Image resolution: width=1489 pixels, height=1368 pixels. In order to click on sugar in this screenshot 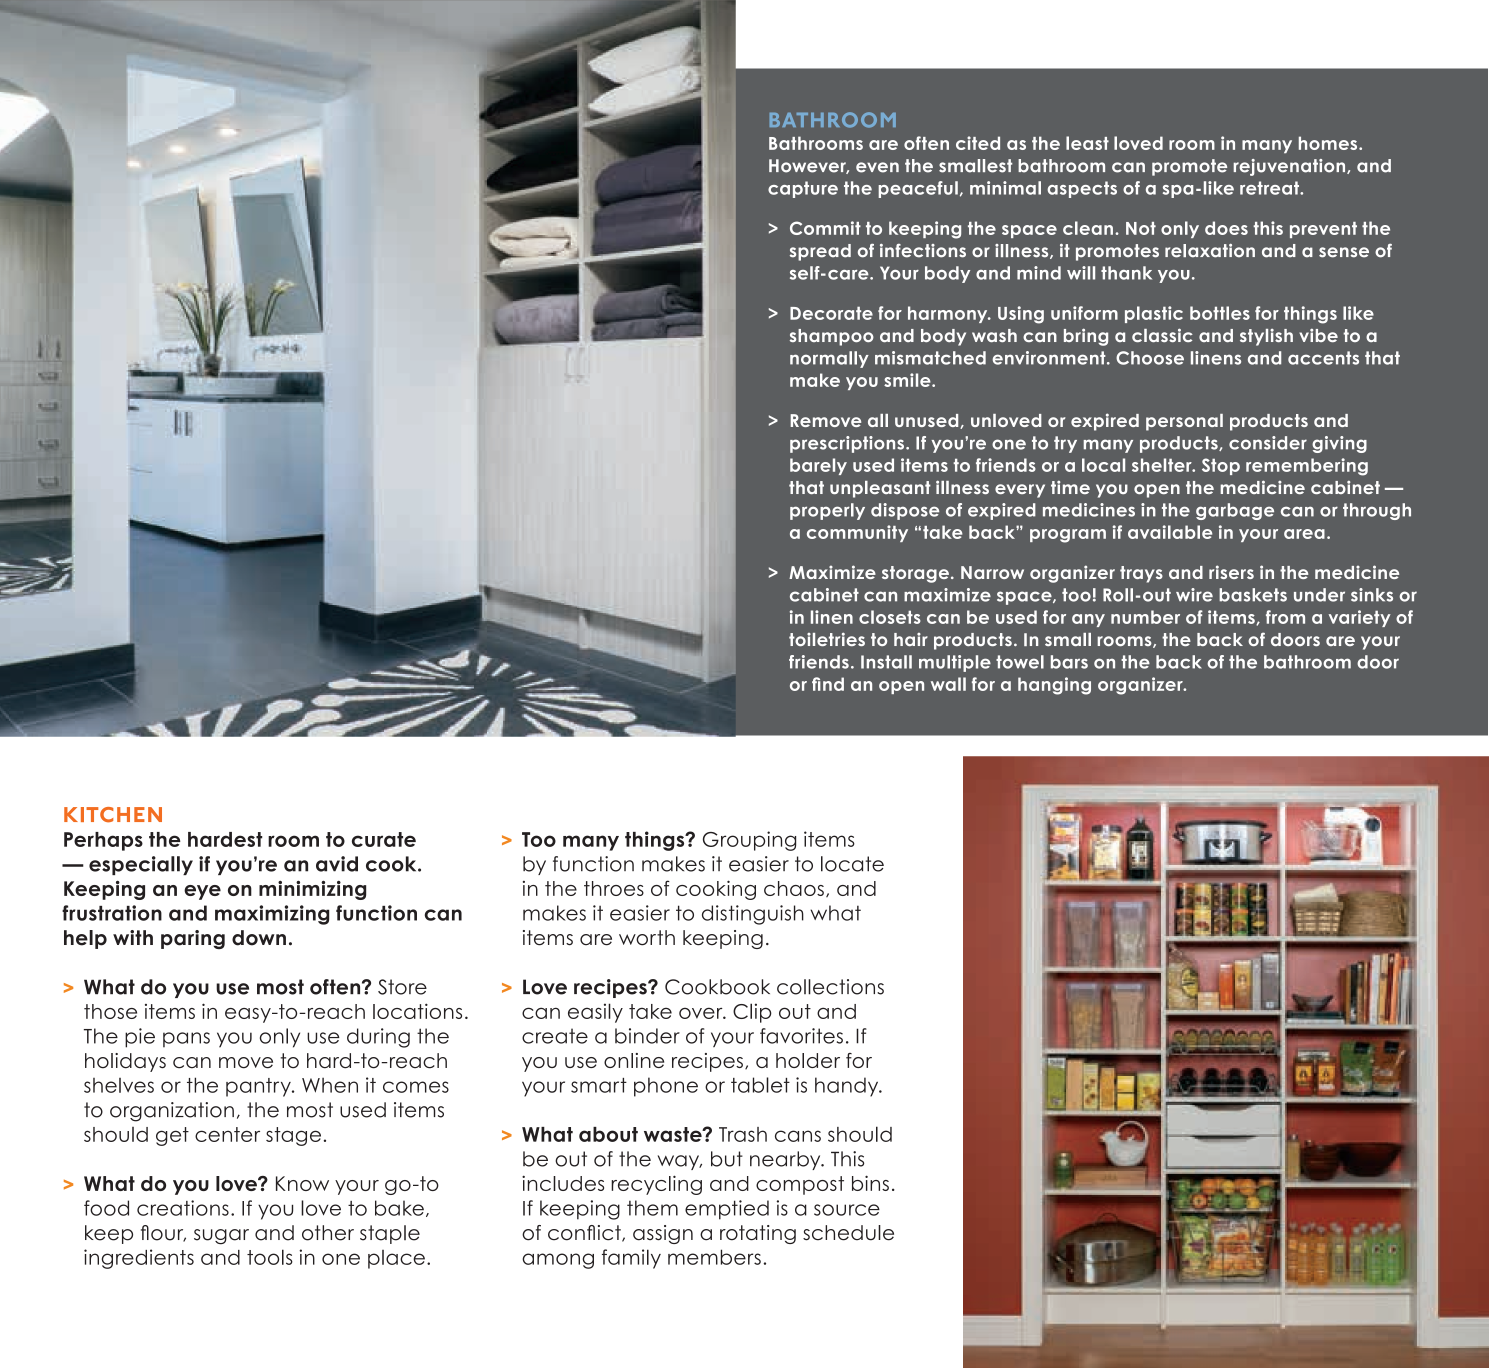, I will do `click(221, 1237)`.
